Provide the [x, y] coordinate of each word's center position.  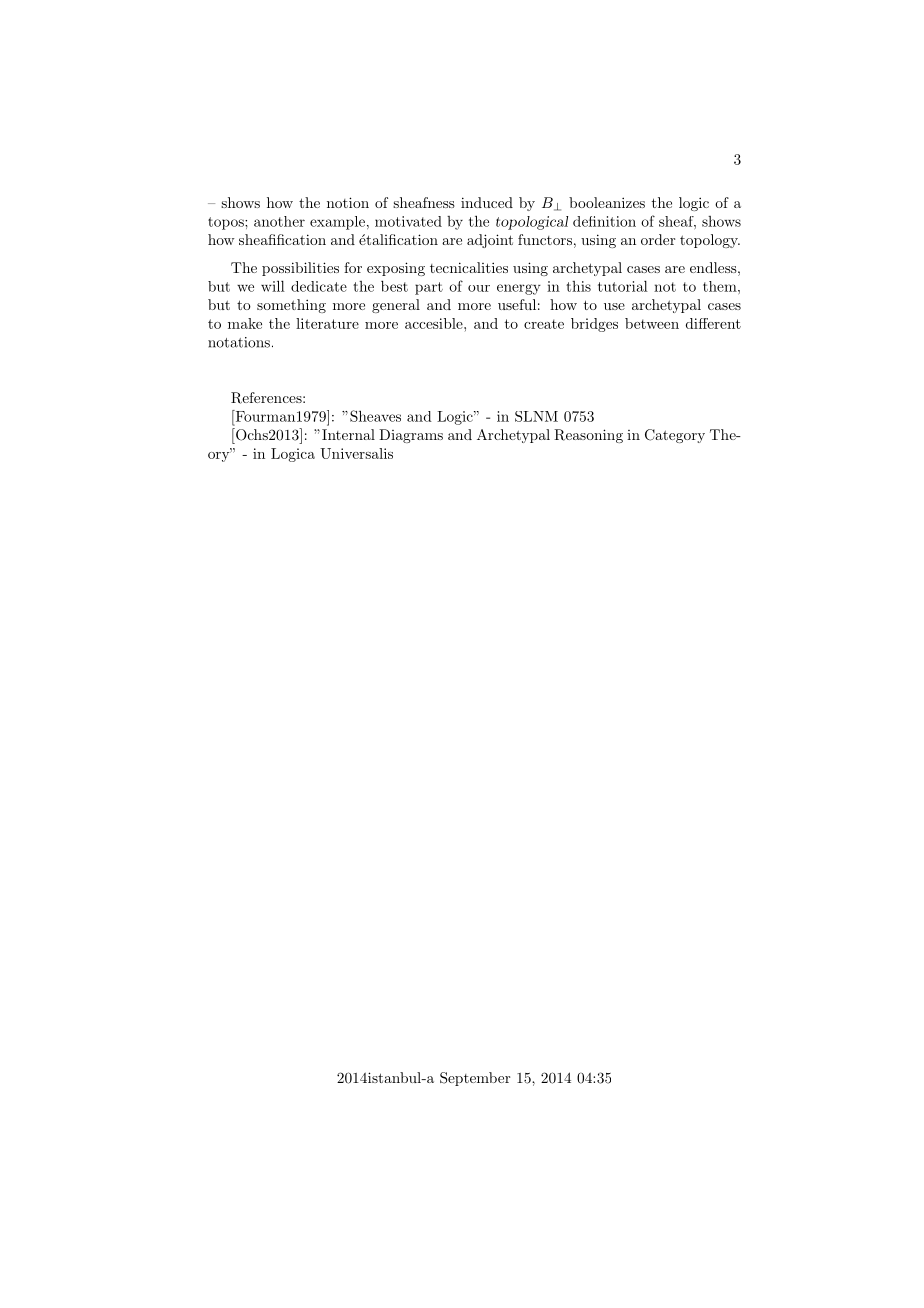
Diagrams [411, 436]
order [658, 239]
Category [675, 436]
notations [239, 342]
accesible [435, 323]
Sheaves [375, 416]
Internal [348, 434]
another [279, 221]
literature [327, 323]
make [245, 323]
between [652, 323]
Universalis [356, 453]
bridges [594, 325]
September [475, 1079]
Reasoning [588, 436]
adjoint [490, 241]
